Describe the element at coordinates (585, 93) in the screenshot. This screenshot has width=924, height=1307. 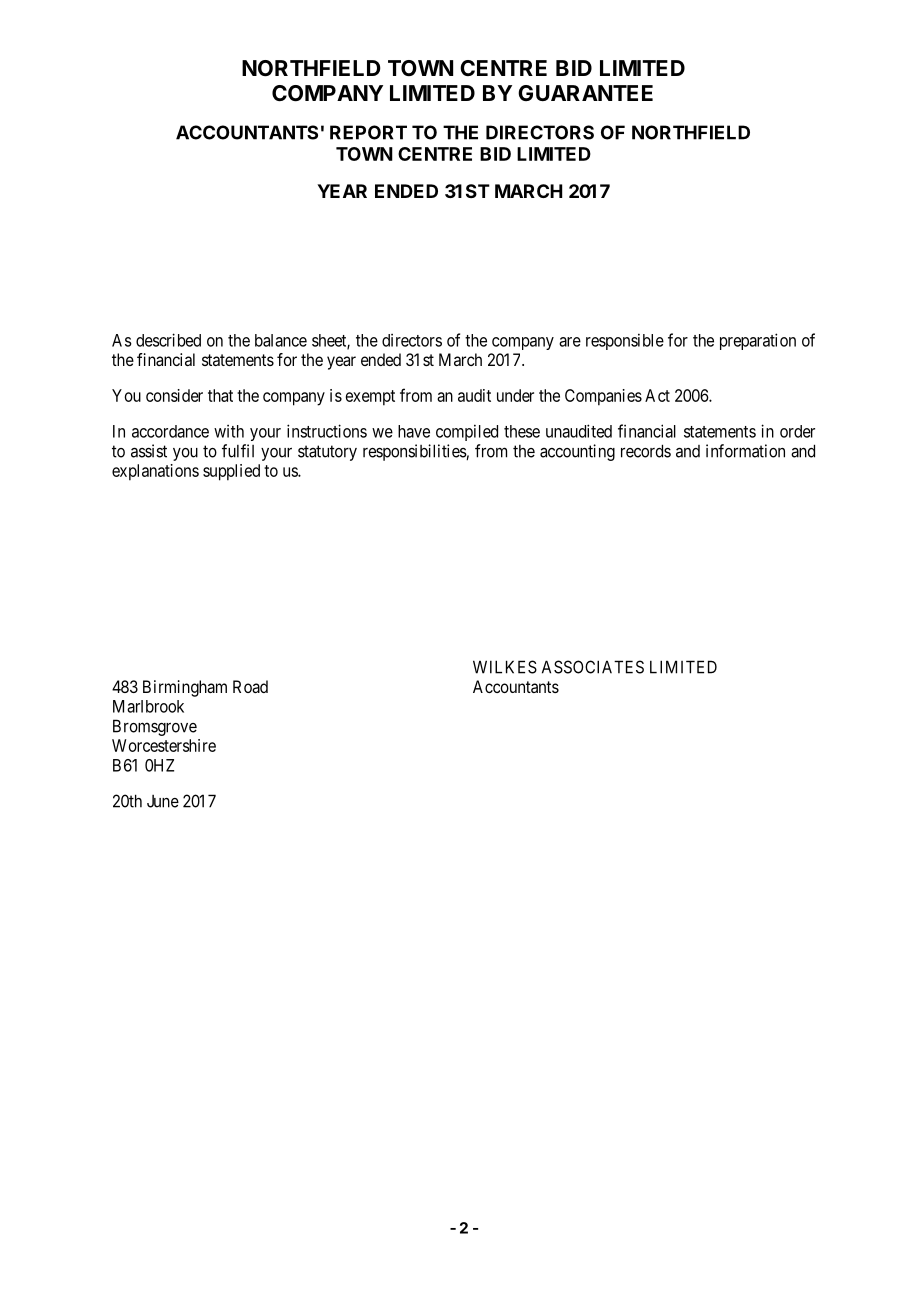
I see `GUARANTEE` at that location.
